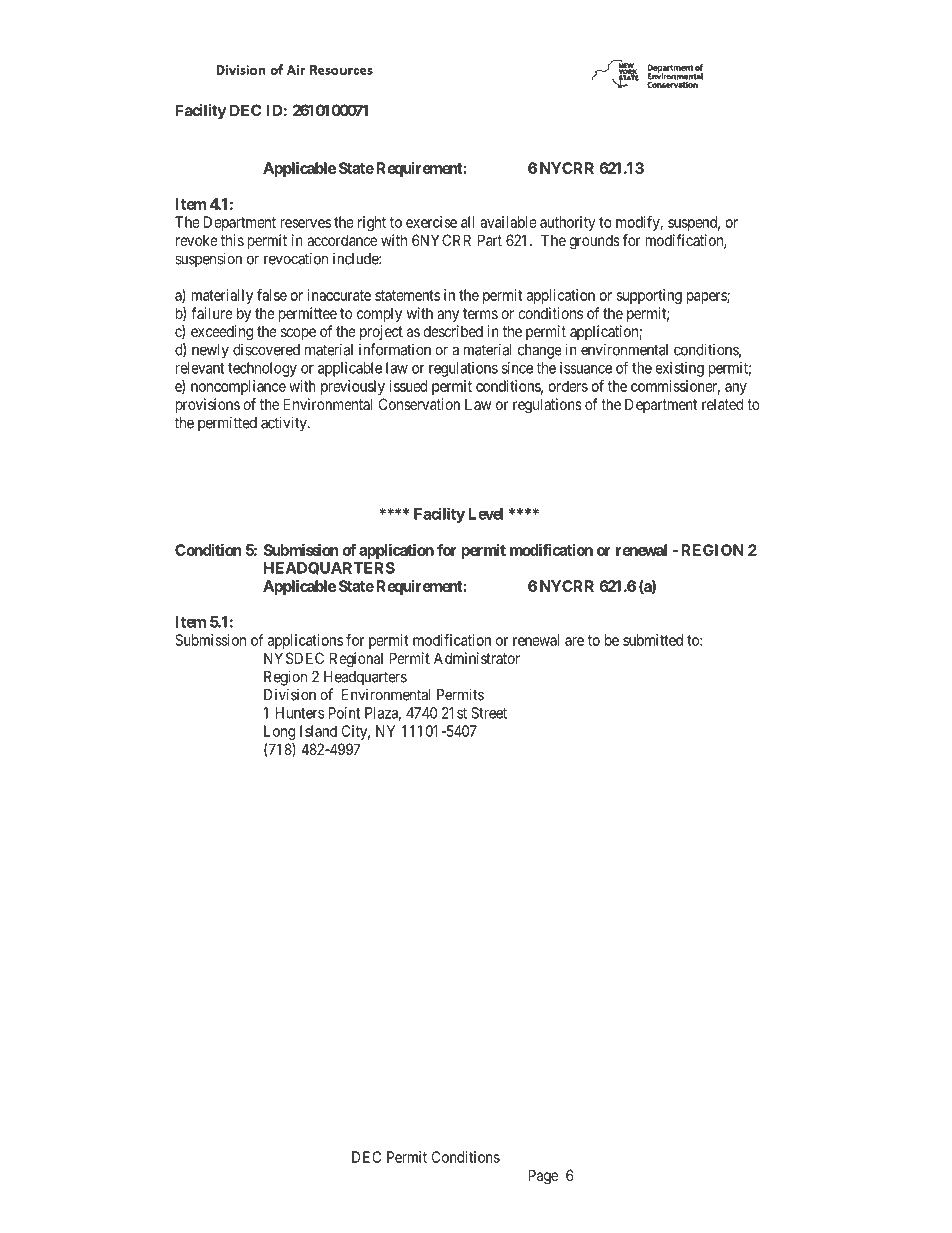 The width and height of the screenshot is (952, 1233). What do you see at coordinates (232, 240) in the screenshot?
I see `this` at bounding box center [232, 240].
